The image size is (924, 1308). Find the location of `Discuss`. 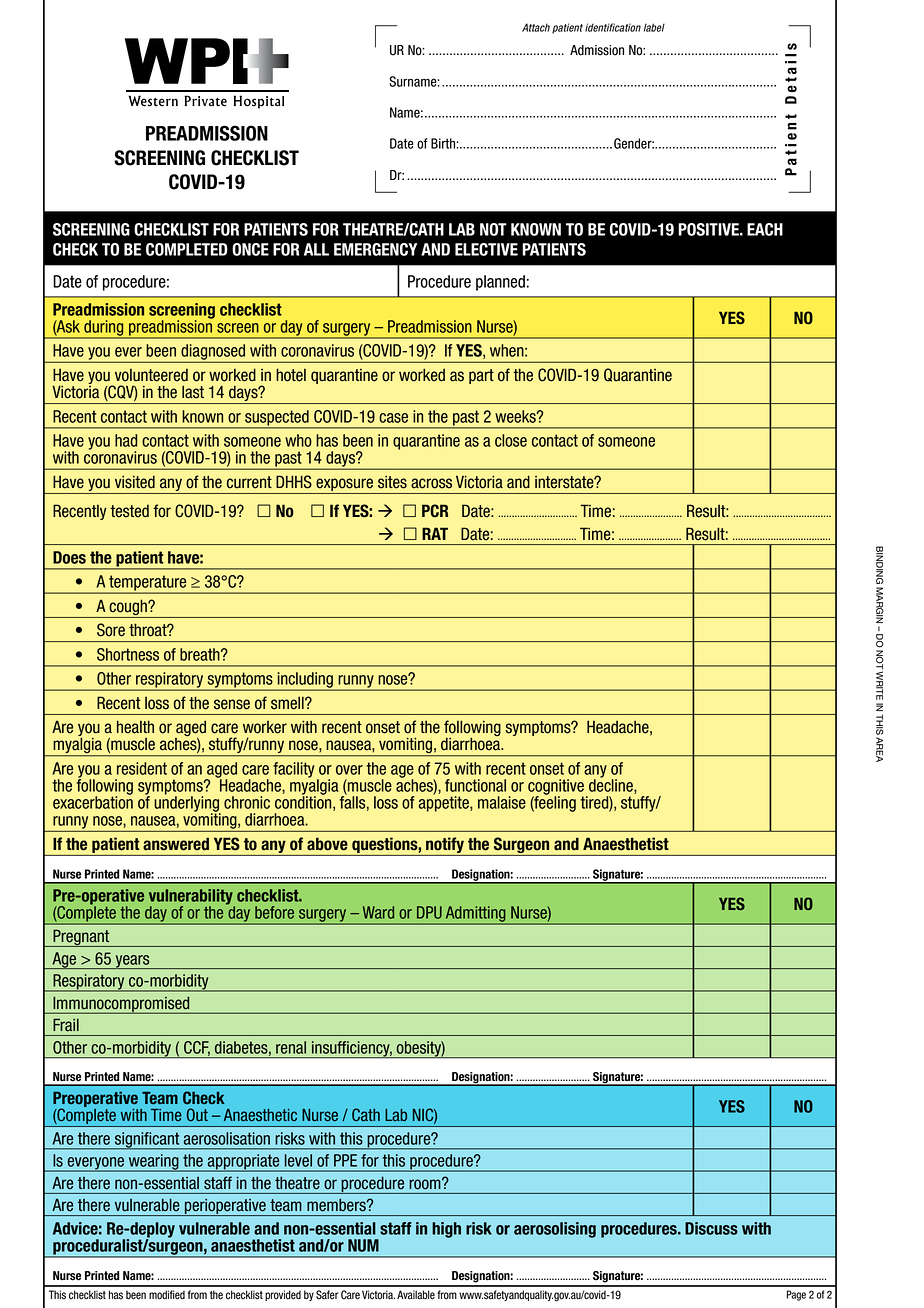

Discuss is located at coordinates (711, 1228).
